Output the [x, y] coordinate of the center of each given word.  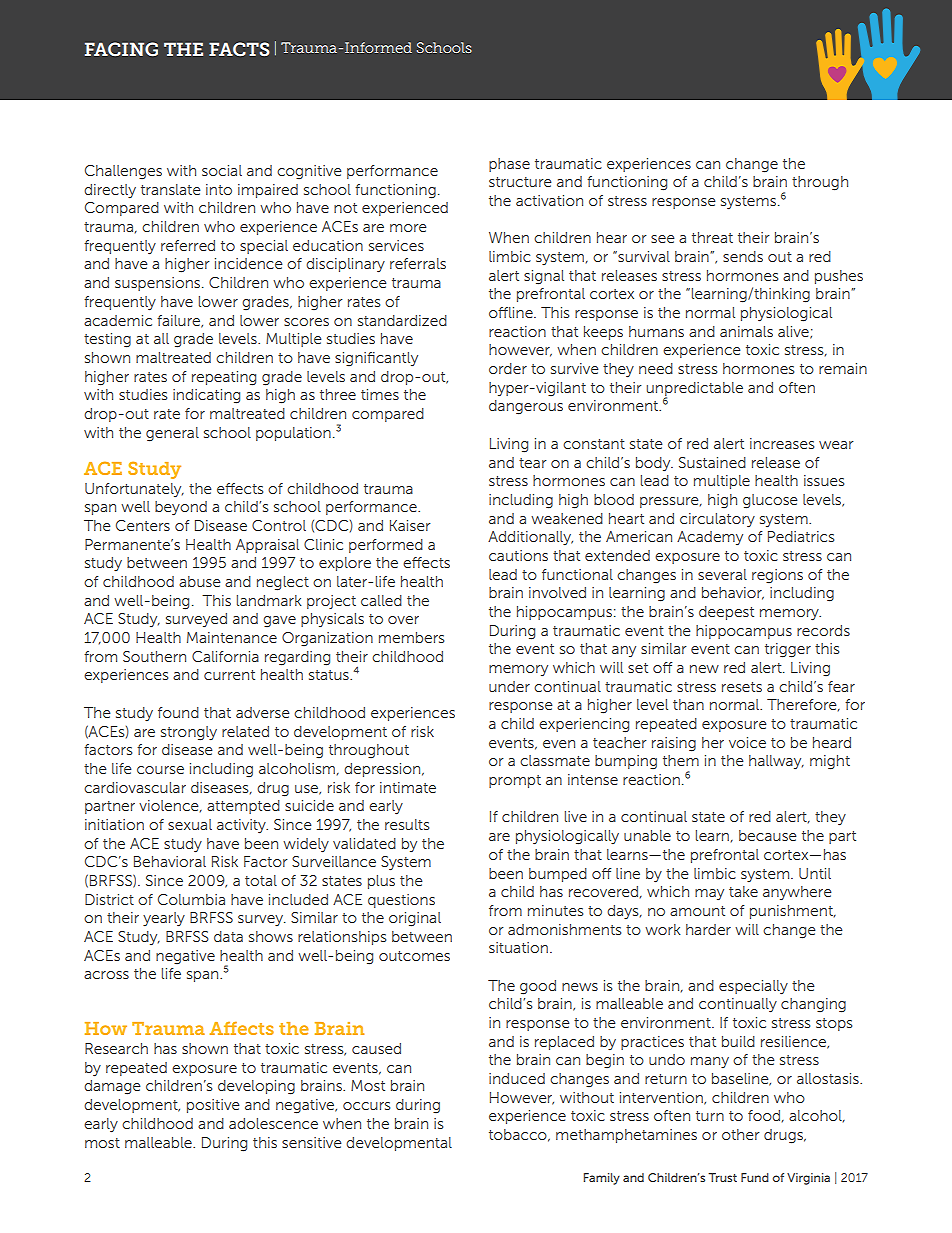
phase [509, 165]
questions [401, 901]
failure [179, 321]
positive [213, 1106]
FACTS [239, 49]
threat [712, 237]
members [411, 637]
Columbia [191, 899]
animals [746, 331]
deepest [726, 613]
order [508, 368]
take [743, 891]
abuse [200, 581]
